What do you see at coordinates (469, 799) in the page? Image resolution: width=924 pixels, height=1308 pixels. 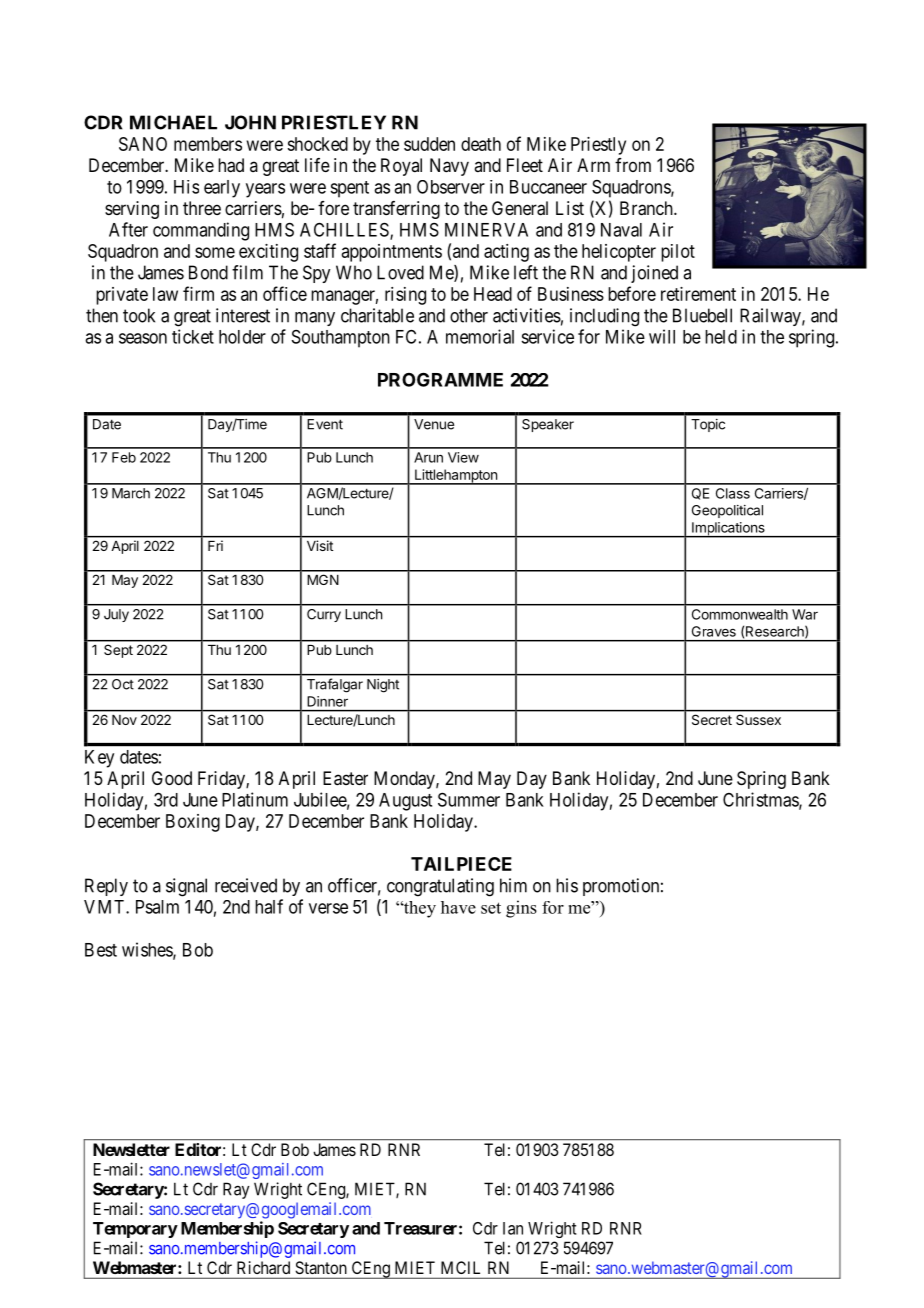 I see `Summer` at bounding box center [469, 799].
